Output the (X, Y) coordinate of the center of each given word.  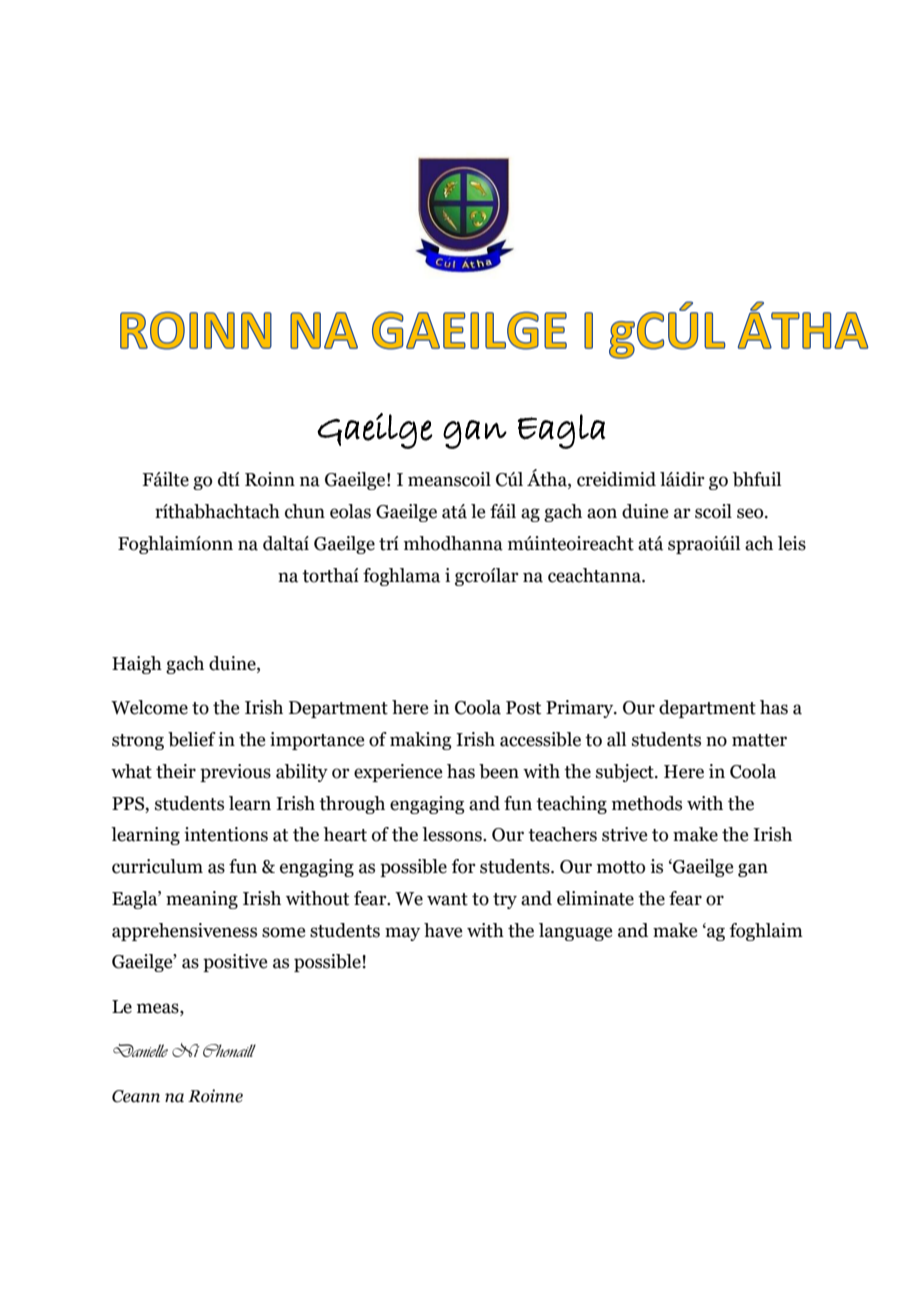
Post (523, 708)
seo (751, 513)
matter (759, 740)
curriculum (157, 866)
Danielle (140, 1050)
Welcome (149, 707)
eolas (350, 511)
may (402, 934)
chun (305, 511)
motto (621, 867)
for (463, 866)
